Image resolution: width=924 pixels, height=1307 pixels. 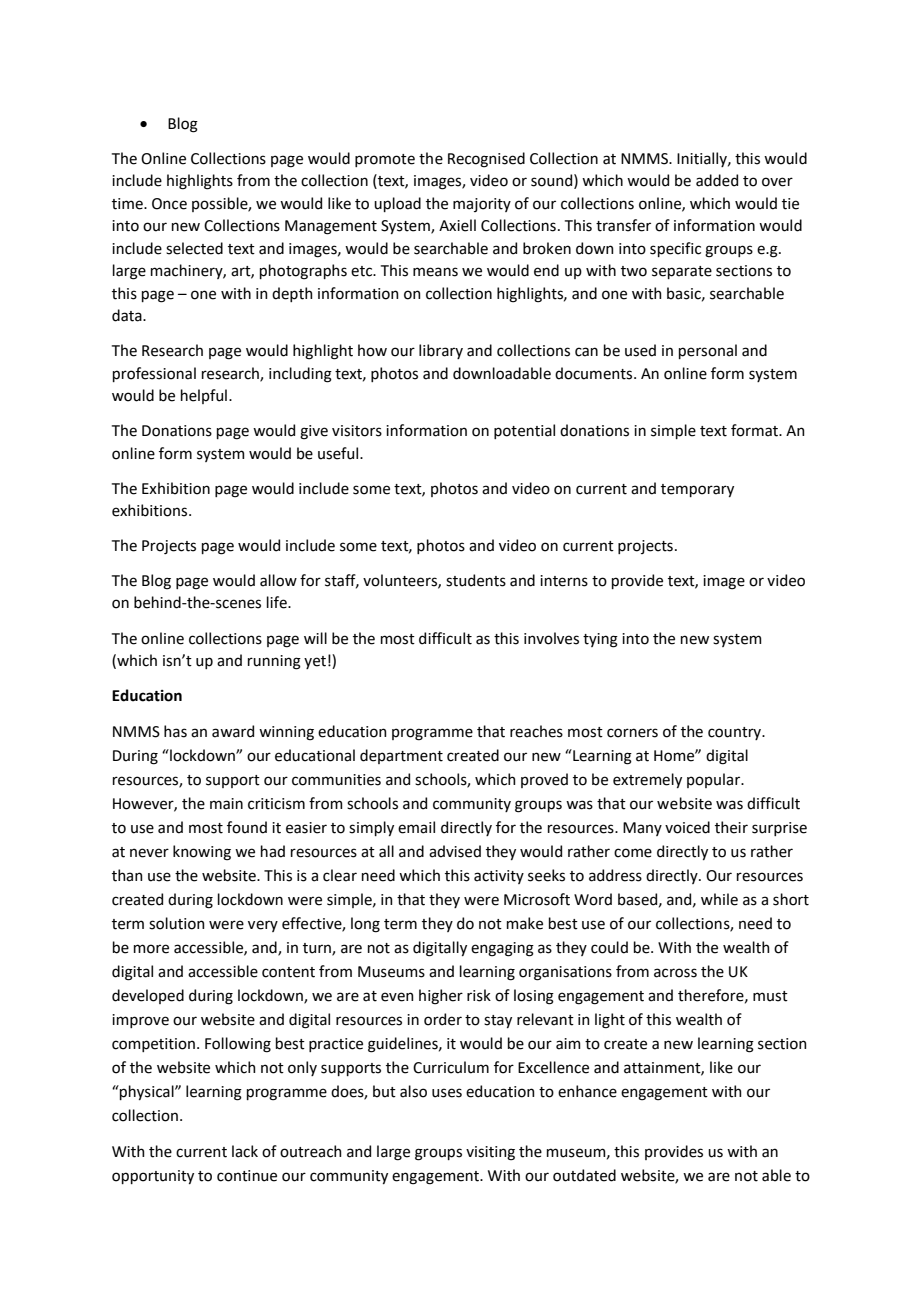 I want to click on allow, so click(x=278, y=580).
